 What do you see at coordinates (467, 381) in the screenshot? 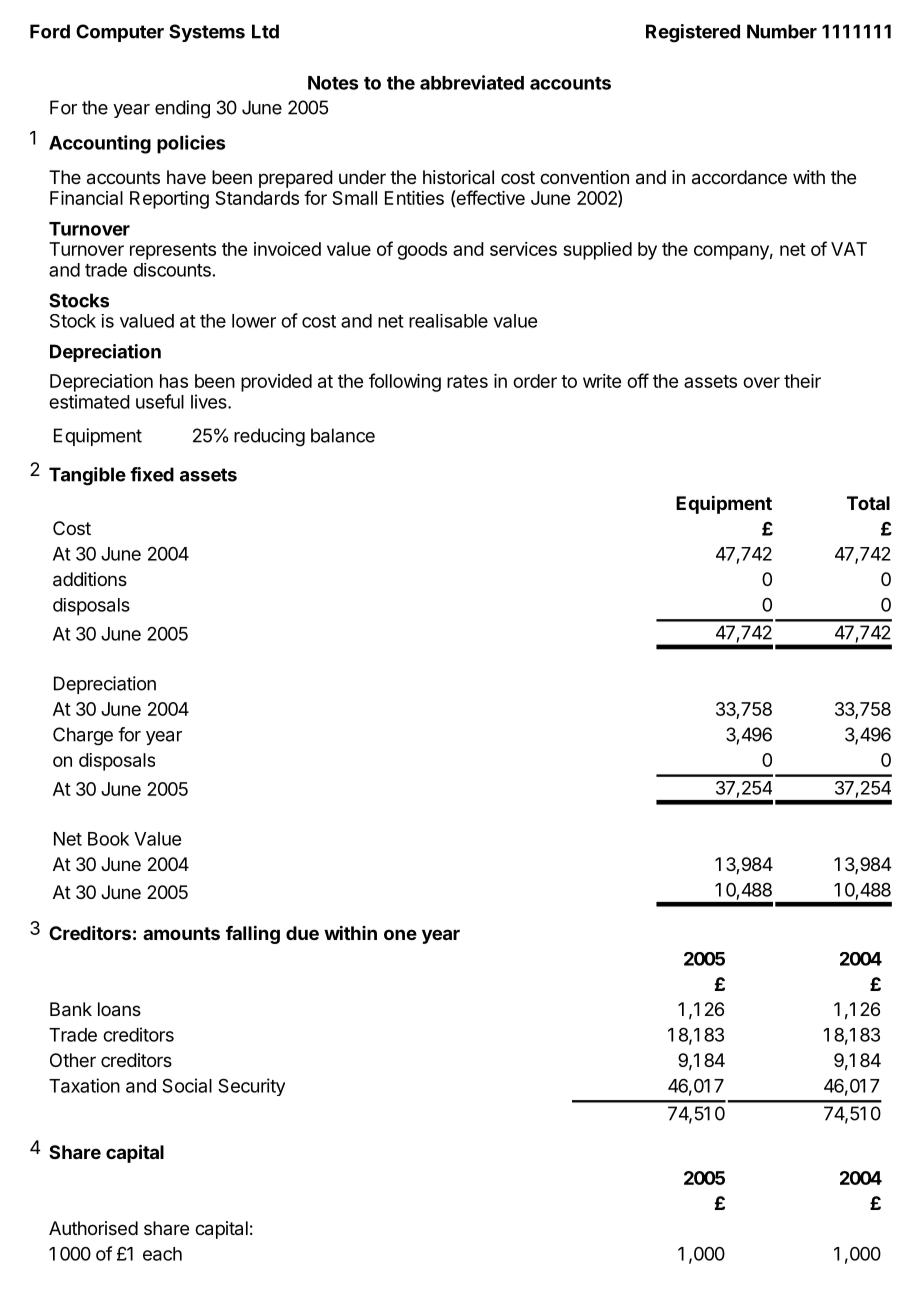
I see `rates` at bounding box center [467, 381].
